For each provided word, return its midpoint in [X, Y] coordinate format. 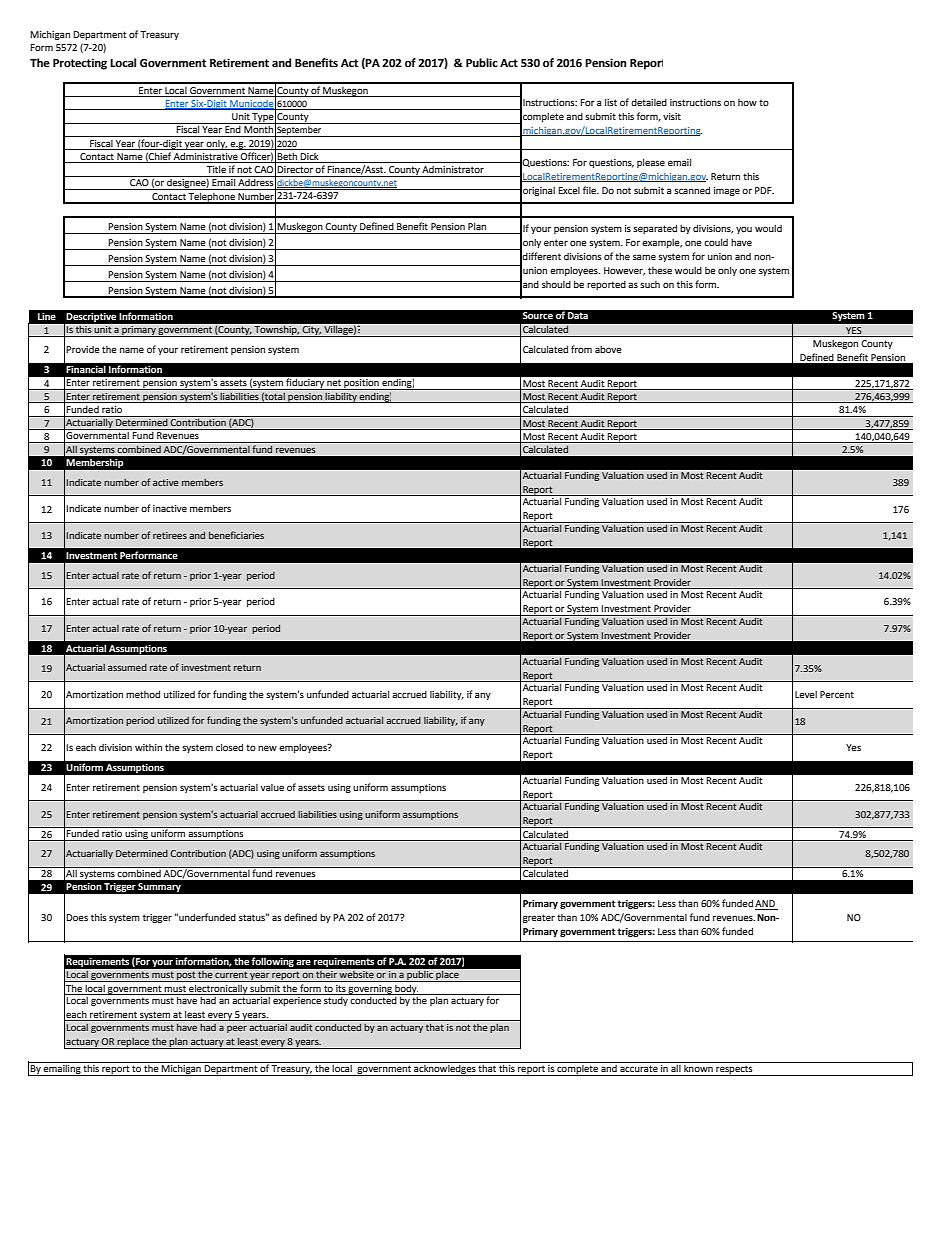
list [611, 102]
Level [806, 694]
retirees [170, 535]
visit [672, 116]
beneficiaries [236, 535]
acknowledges [445, 1069]
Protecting [80, 64]
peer [237, 1029]
